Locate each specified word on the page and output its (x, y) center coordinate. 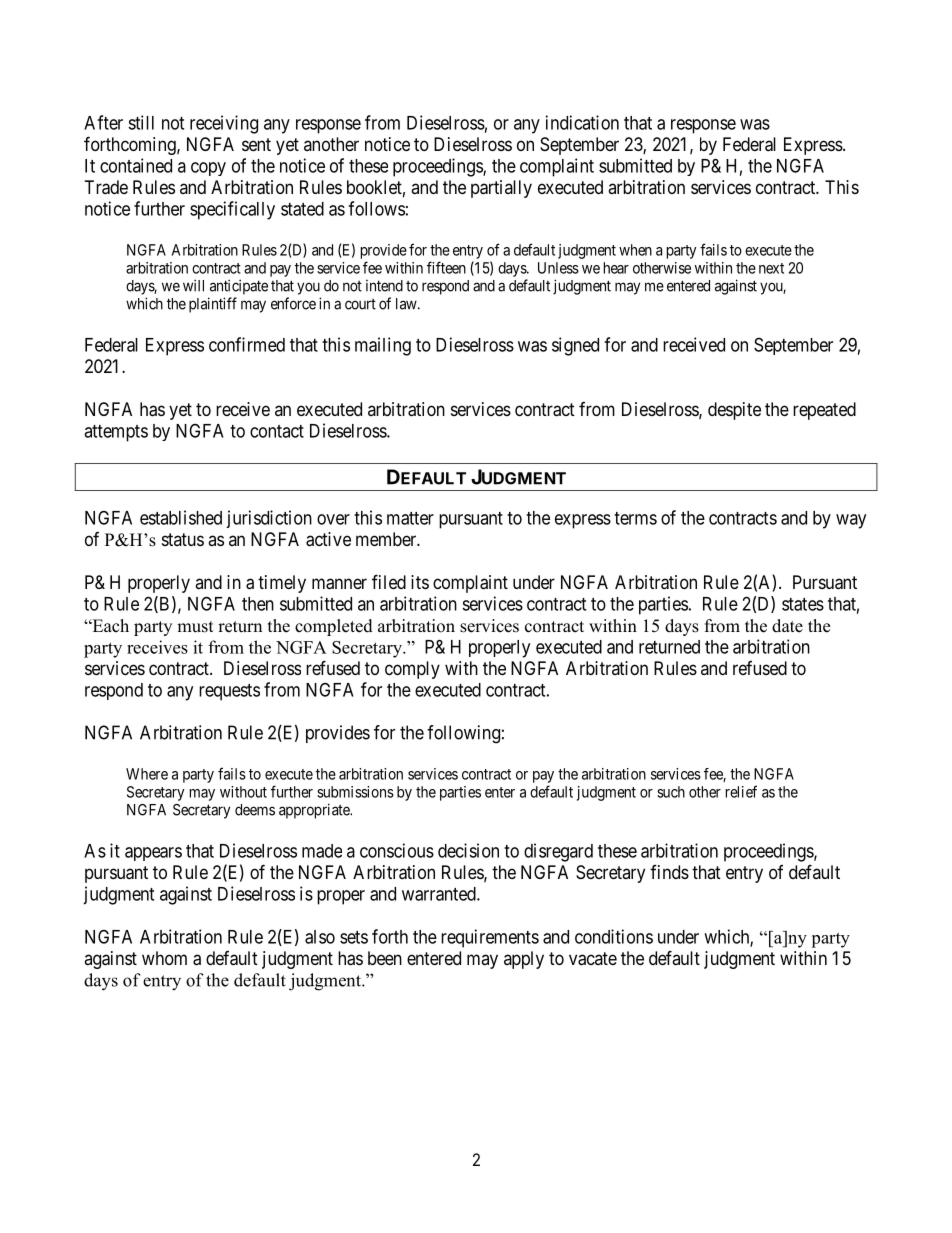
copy (208, 169)
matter (410, 518)
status (183, 539)
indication (582, 122)
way (851, 521)
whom (164, 958)
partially (501, 189)
